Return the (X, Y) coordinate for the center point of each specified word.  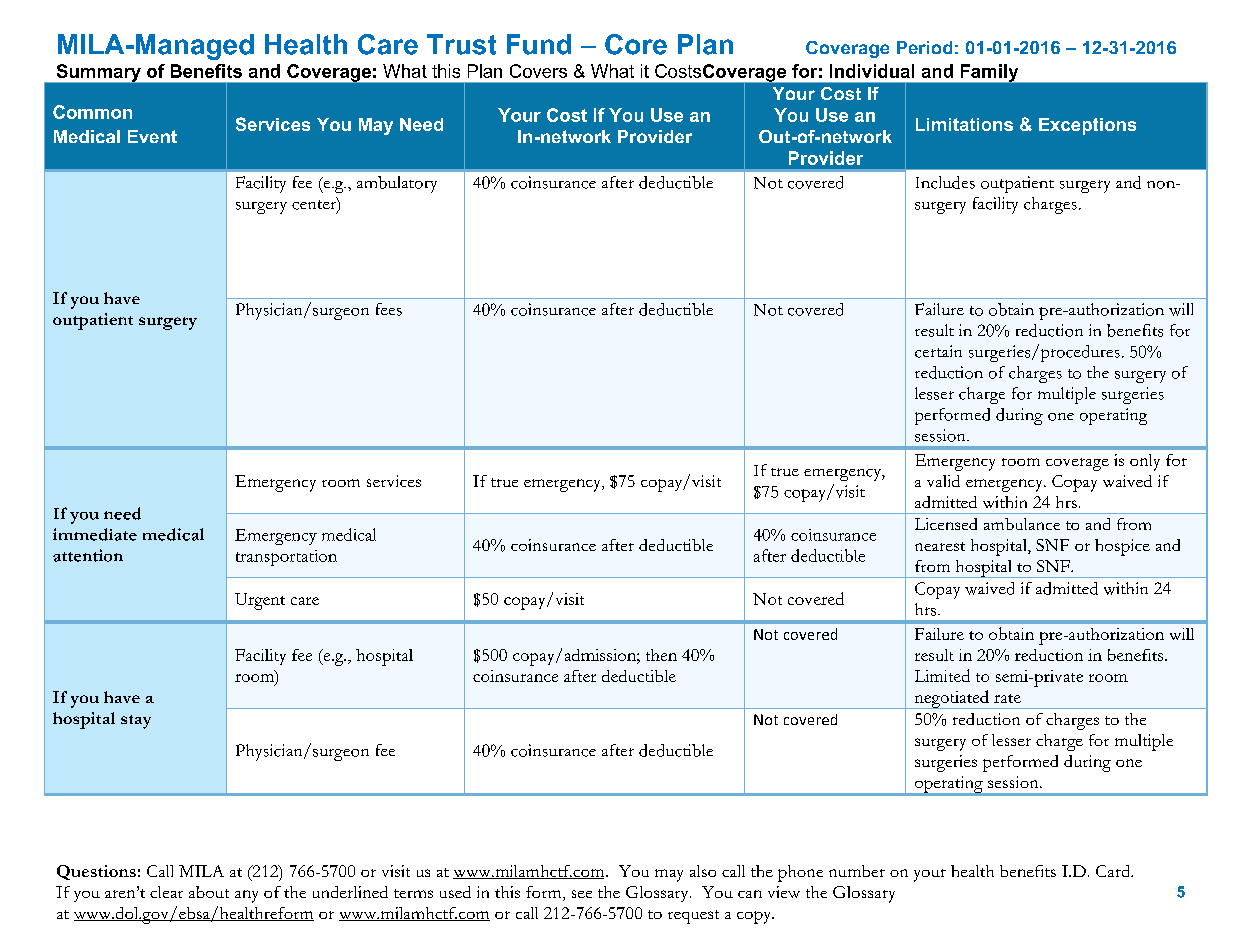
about (209, 892)
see (582, 894)
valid (943, 481)
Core (636, 44)
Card (1114, 871)
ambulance (1022, 524)
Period (924, 47)
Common (92, 112)
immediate (95, 534)
